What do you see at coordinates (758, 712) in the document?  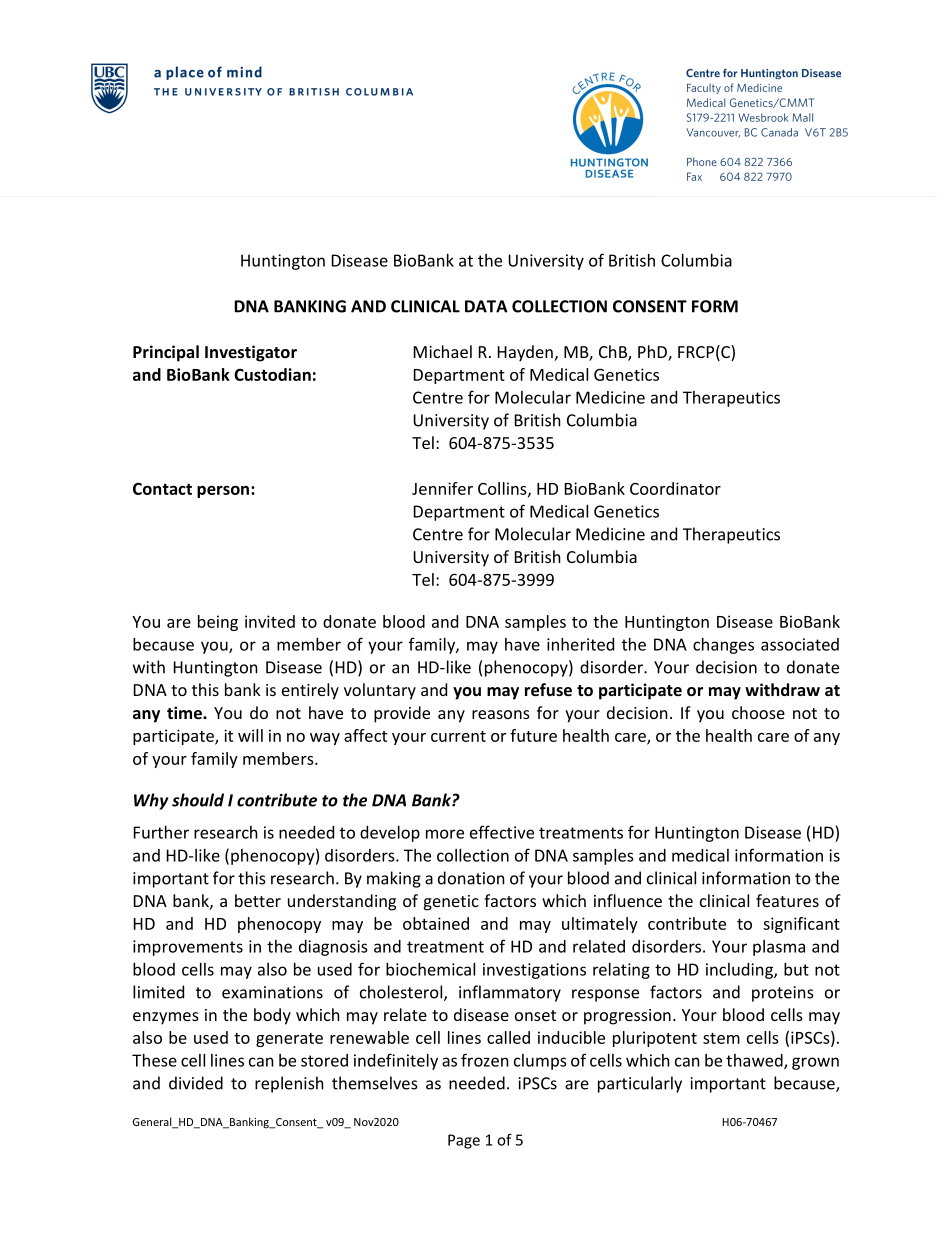 I see `choose` at bounding box center [758, 712].
